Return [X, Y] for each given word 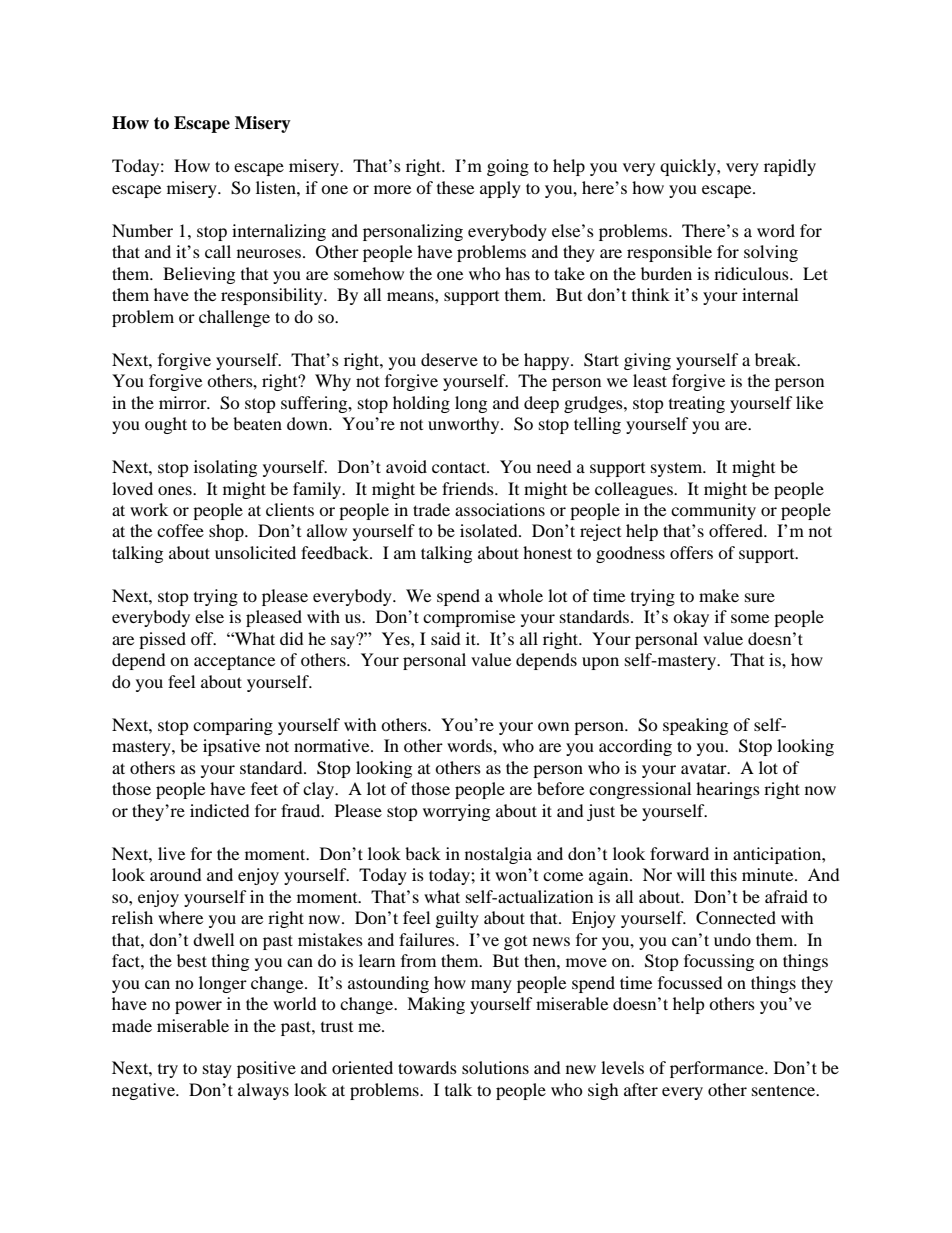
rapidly [790, 167]
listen [277, 187]
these [455, 187]
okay [691, 618]
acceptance [234, 663]
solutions [495, 1067]
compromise [469, 618]
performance [718, 1069]
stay [217, 1071]
